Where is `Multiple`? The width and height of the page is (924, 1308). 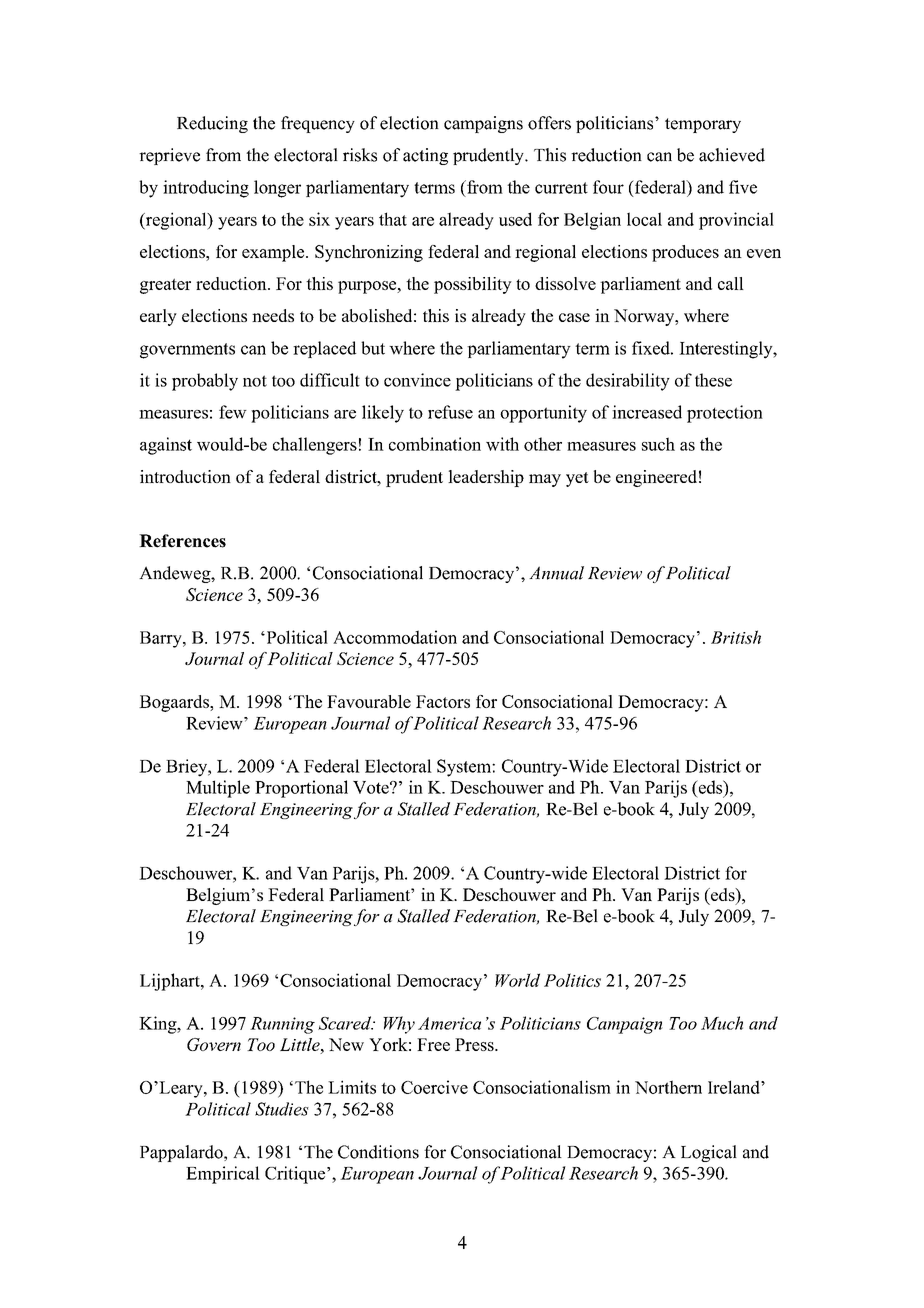 Multiple is located at coordinates (218, 789).
